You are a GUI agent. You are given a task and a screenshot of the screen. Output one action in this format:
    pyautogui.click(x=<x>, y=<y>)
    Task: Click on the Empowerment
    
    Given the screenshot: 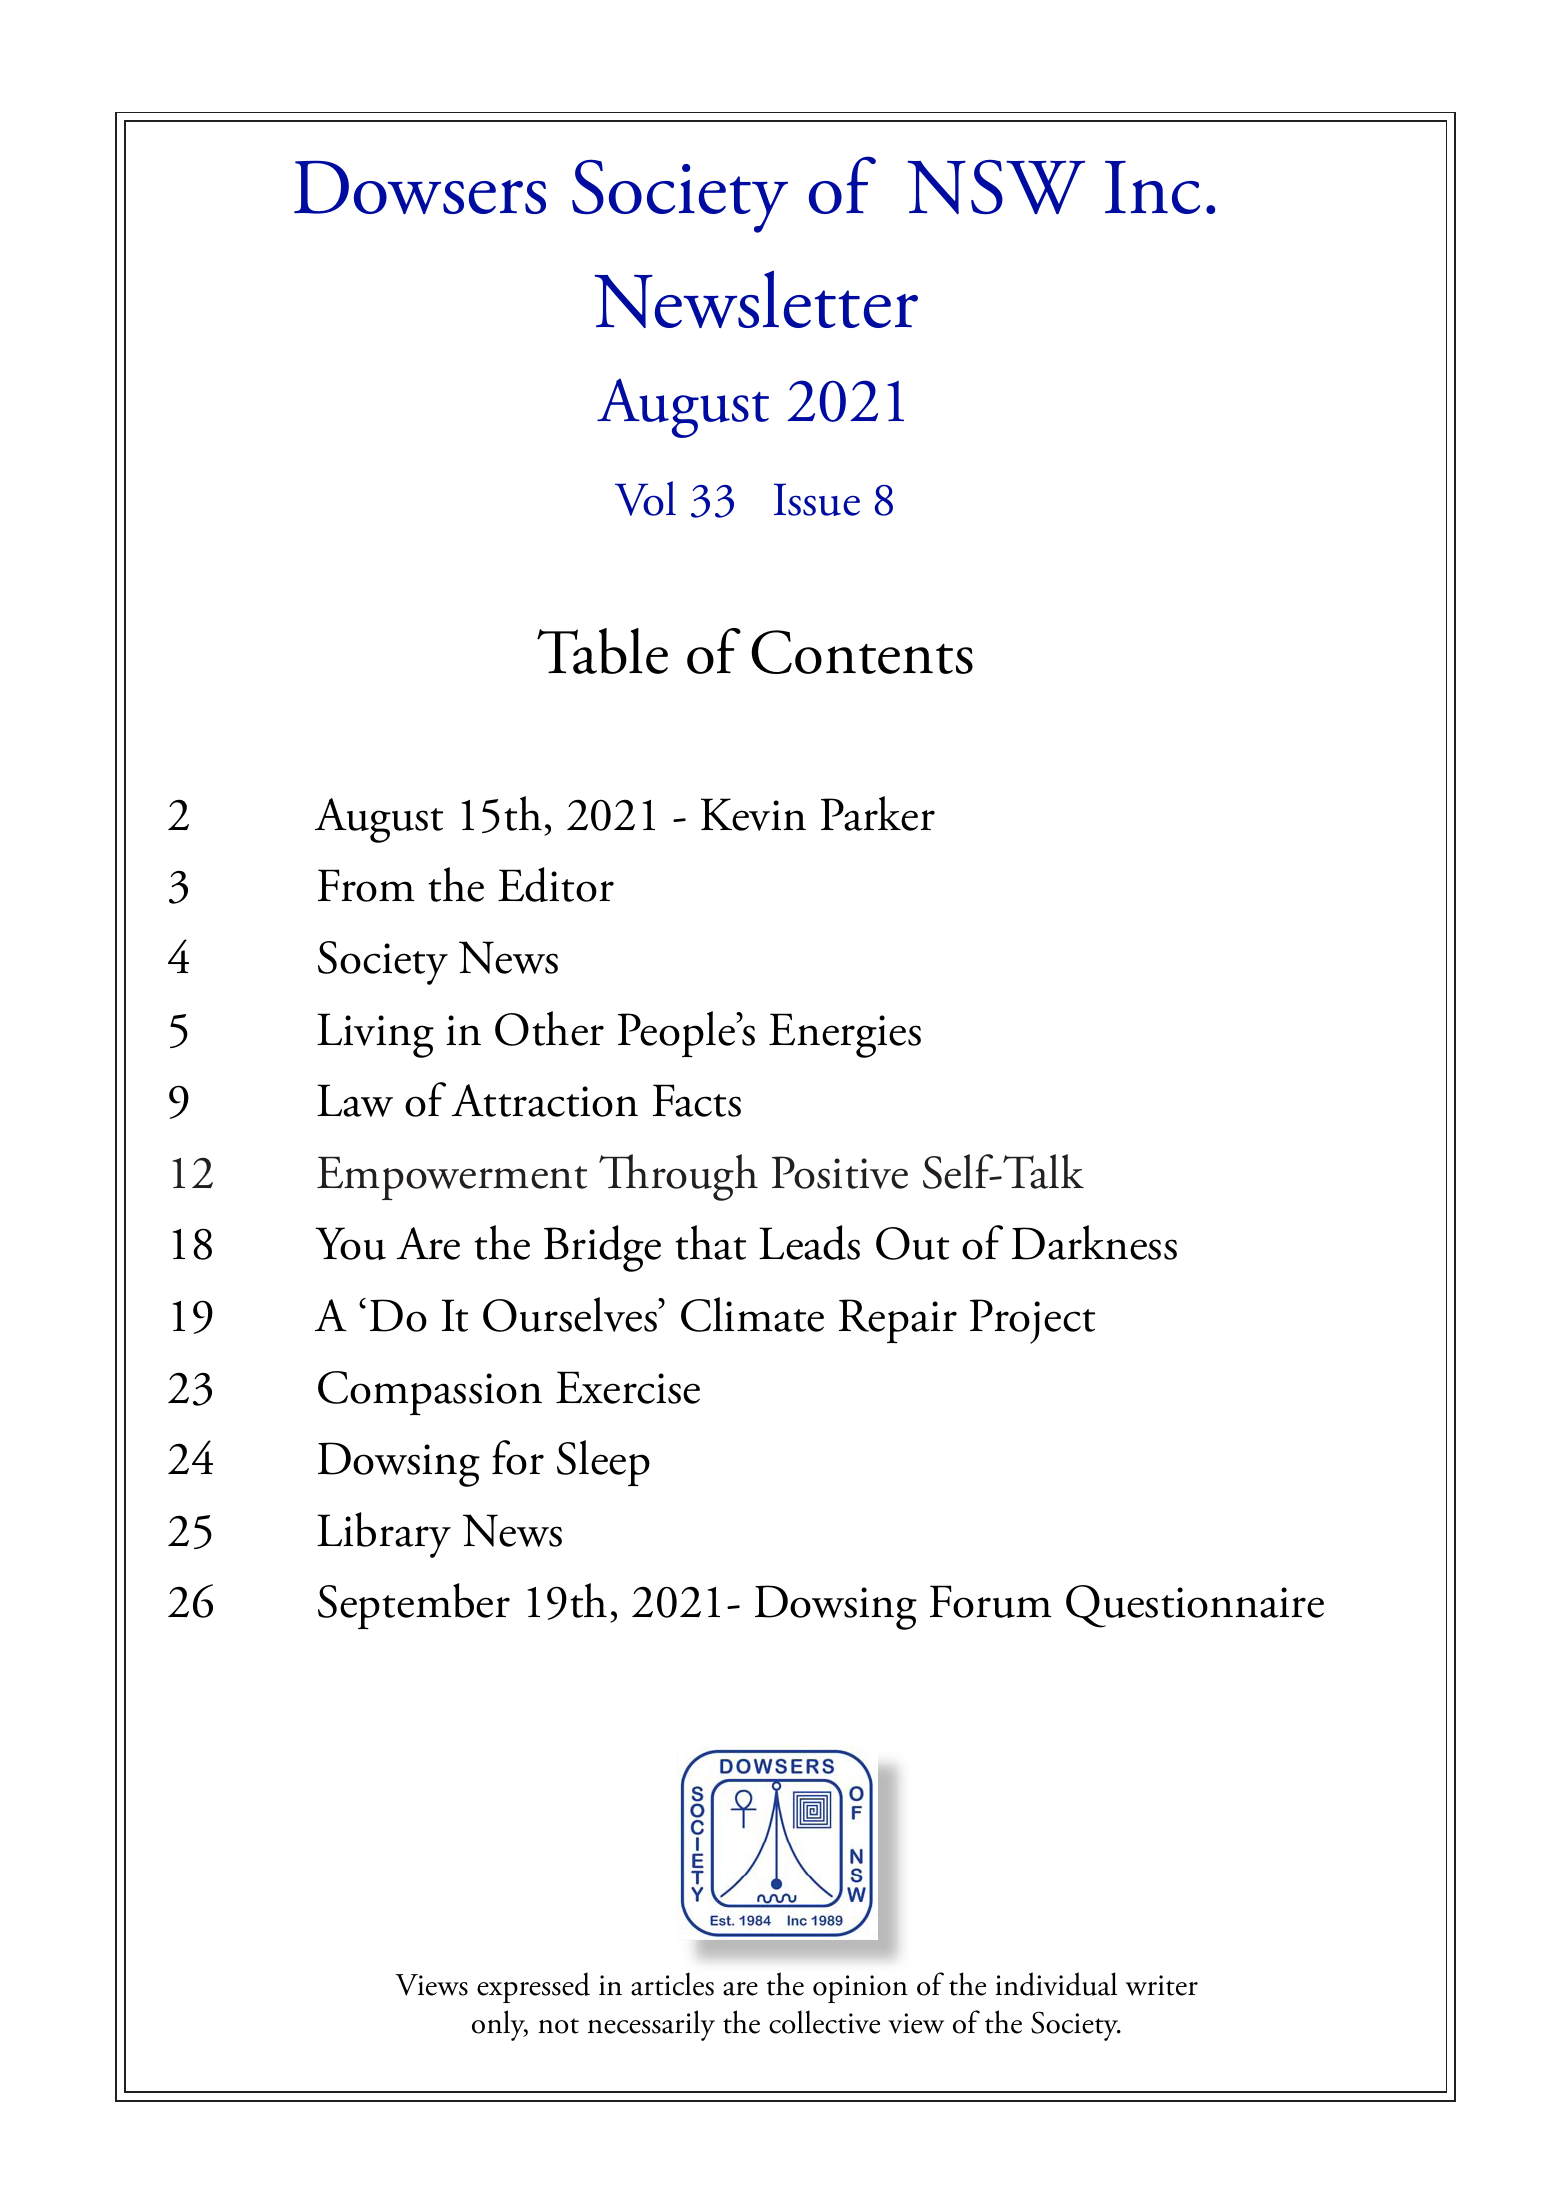 What is the action you would take?
    pyautogui.click(x=452, y=1178)
